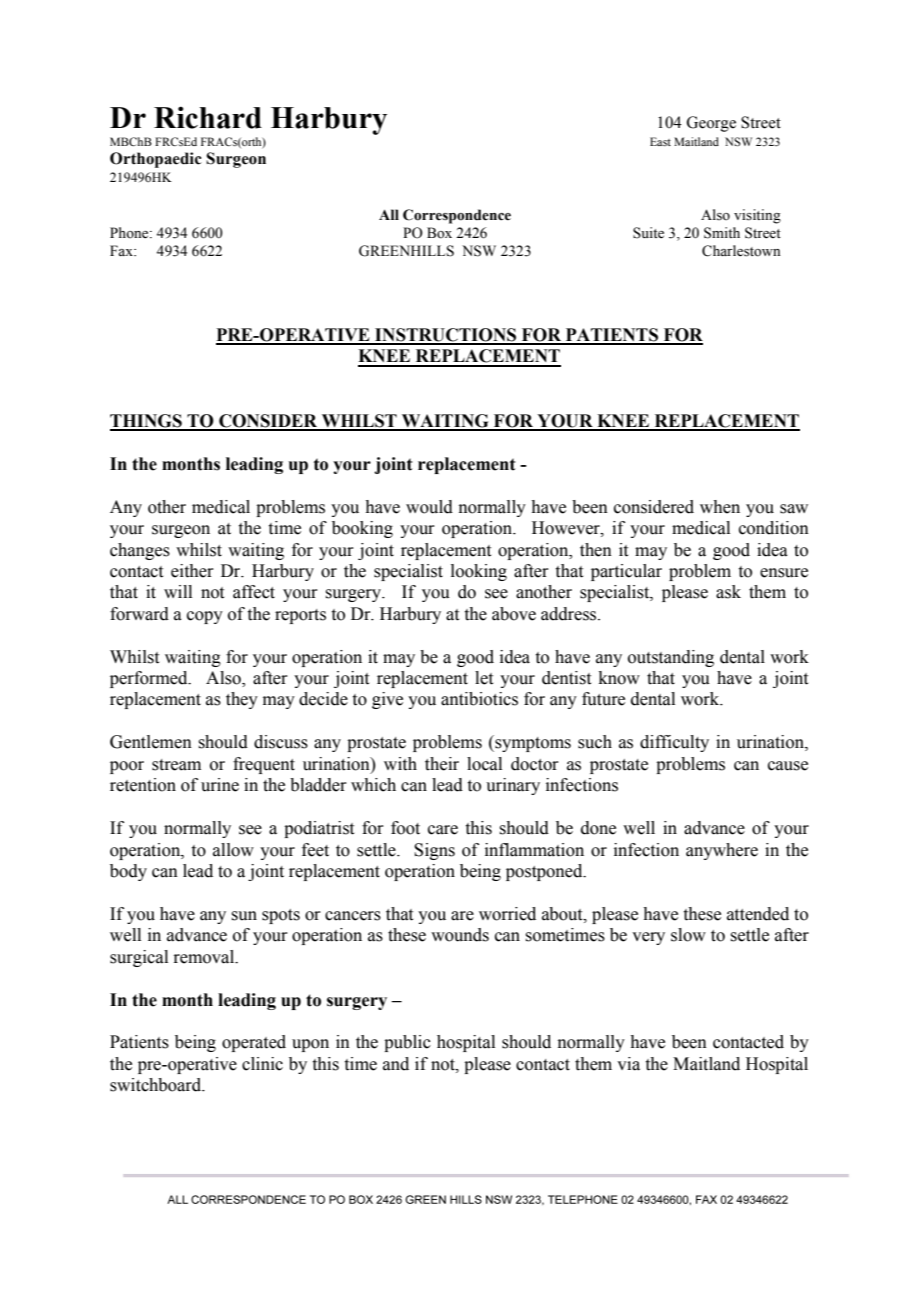 This screenshot has width=924, height=1308. Describe the element at coordinates (205, 617) in the screenshot. I see `copy` at that location.
